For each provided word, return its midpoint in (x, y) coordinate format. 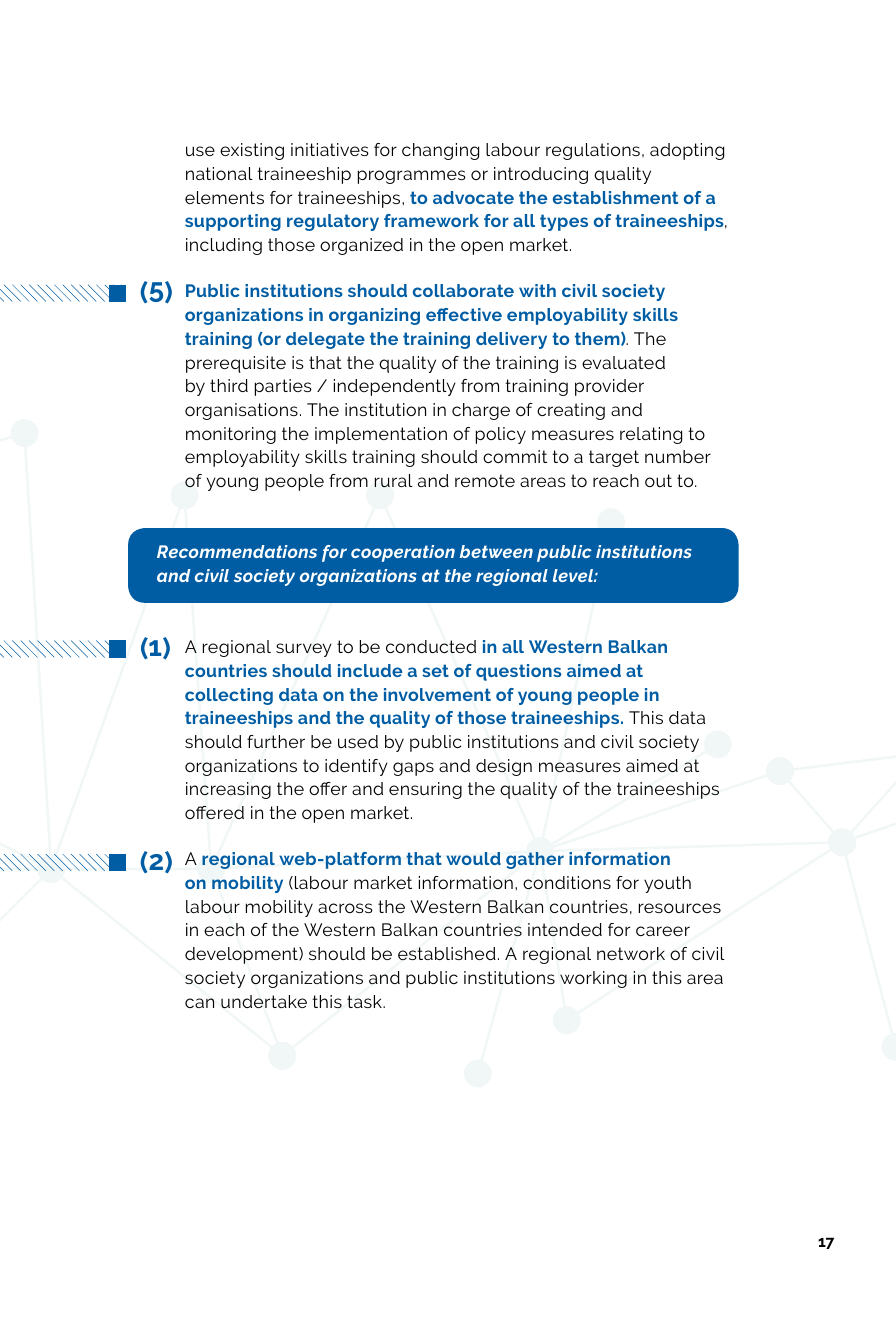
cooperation (403, 553)
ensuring (425, 790)
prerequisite (236, 364)
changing (440, 151)
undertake (264, 1002)
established (447, 953)
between (496, 551)
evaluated (623, 362)
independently (395, 387)
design (504, 767)
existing (252, 151)
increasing (228, 790)
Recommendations (237, 551)
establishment (615, 197)
